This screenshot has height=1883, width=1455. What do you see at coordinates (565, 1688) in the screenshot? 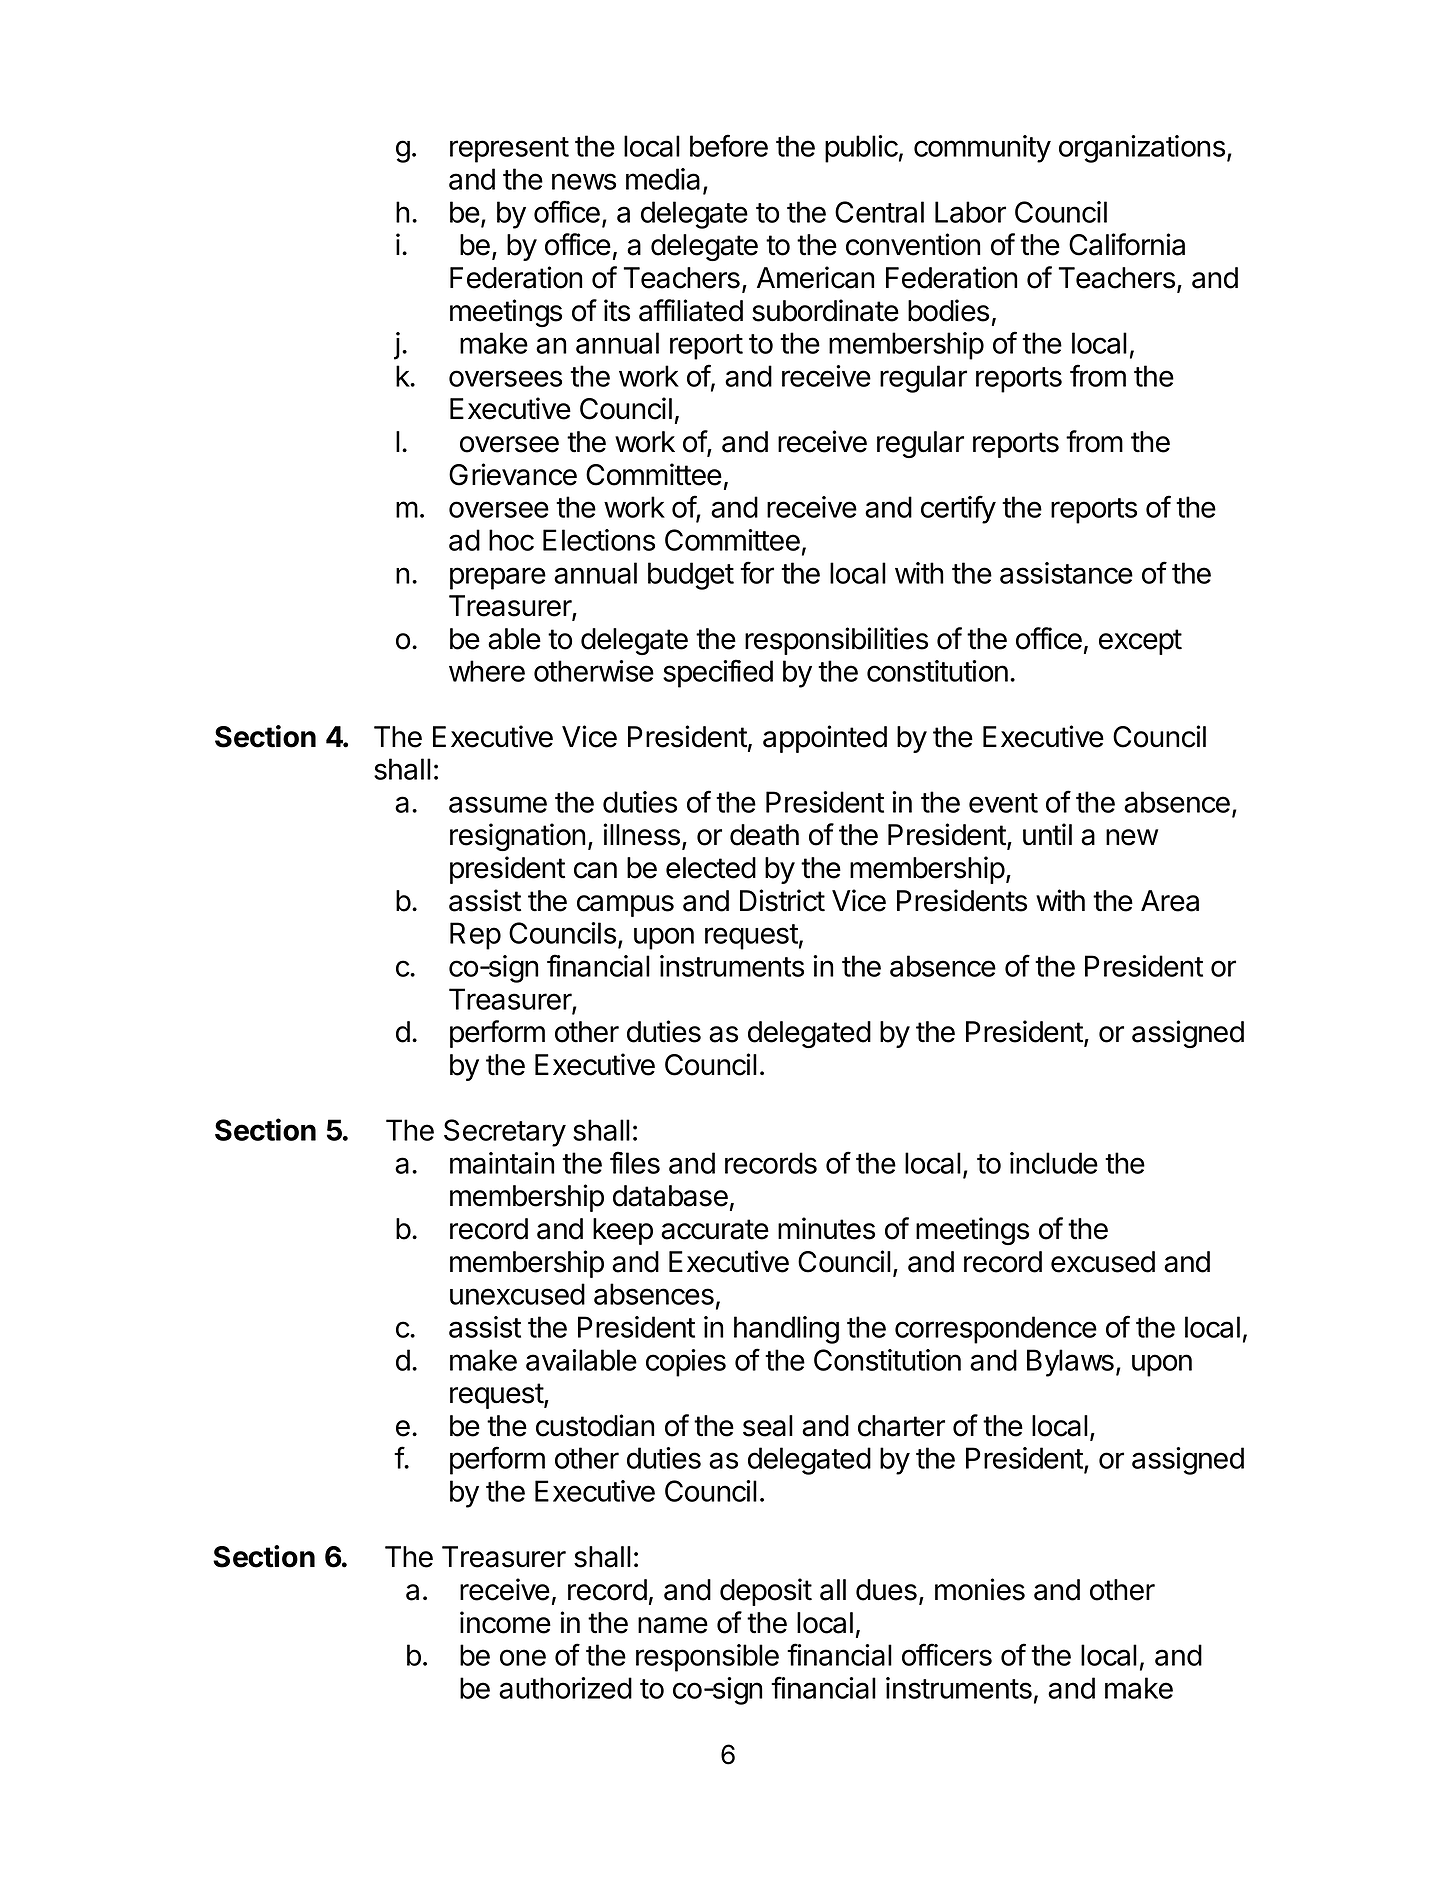
I see `authorized` at bounding box center [565, 1688].
